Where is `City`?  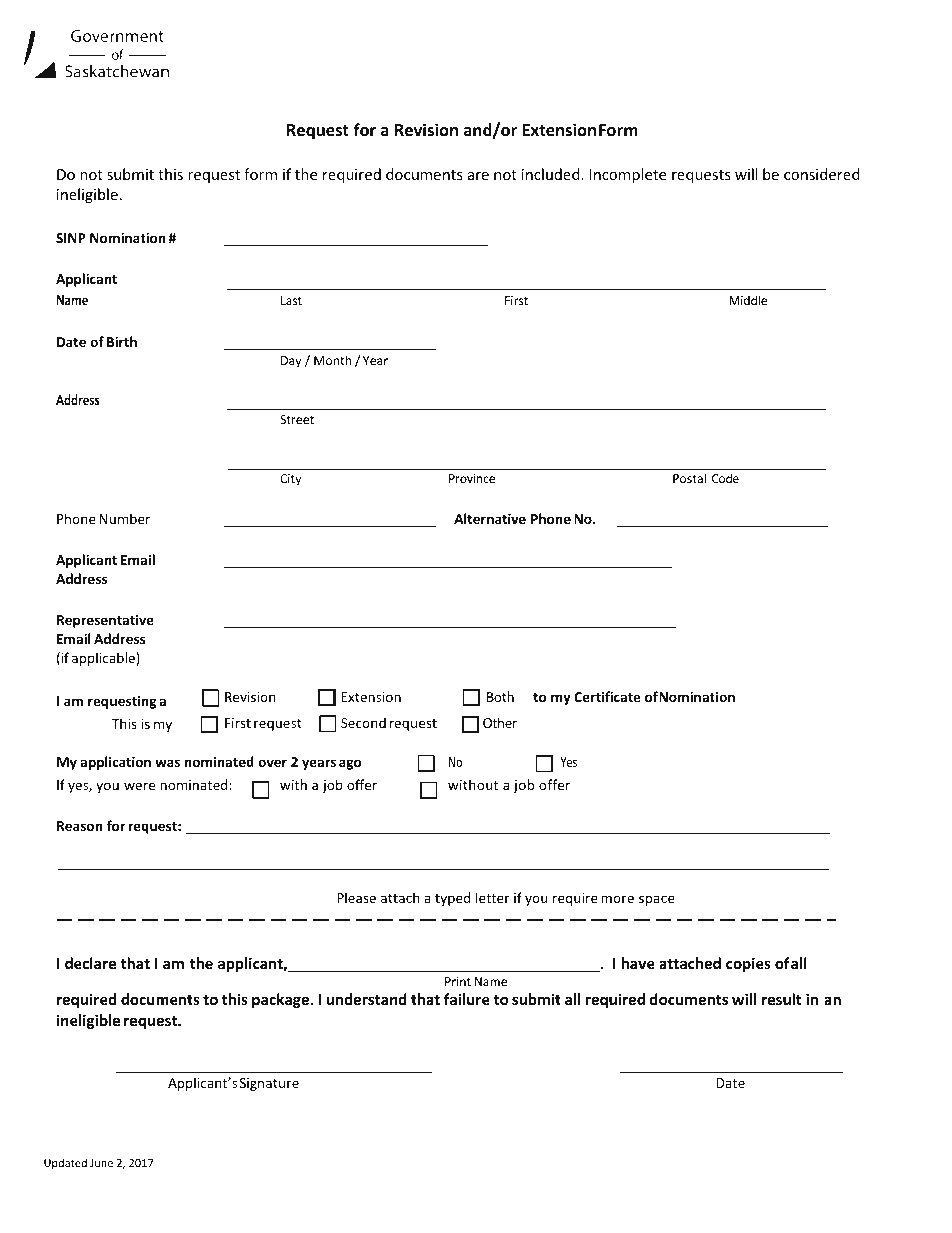 City is located at coordinates (290, 480).
